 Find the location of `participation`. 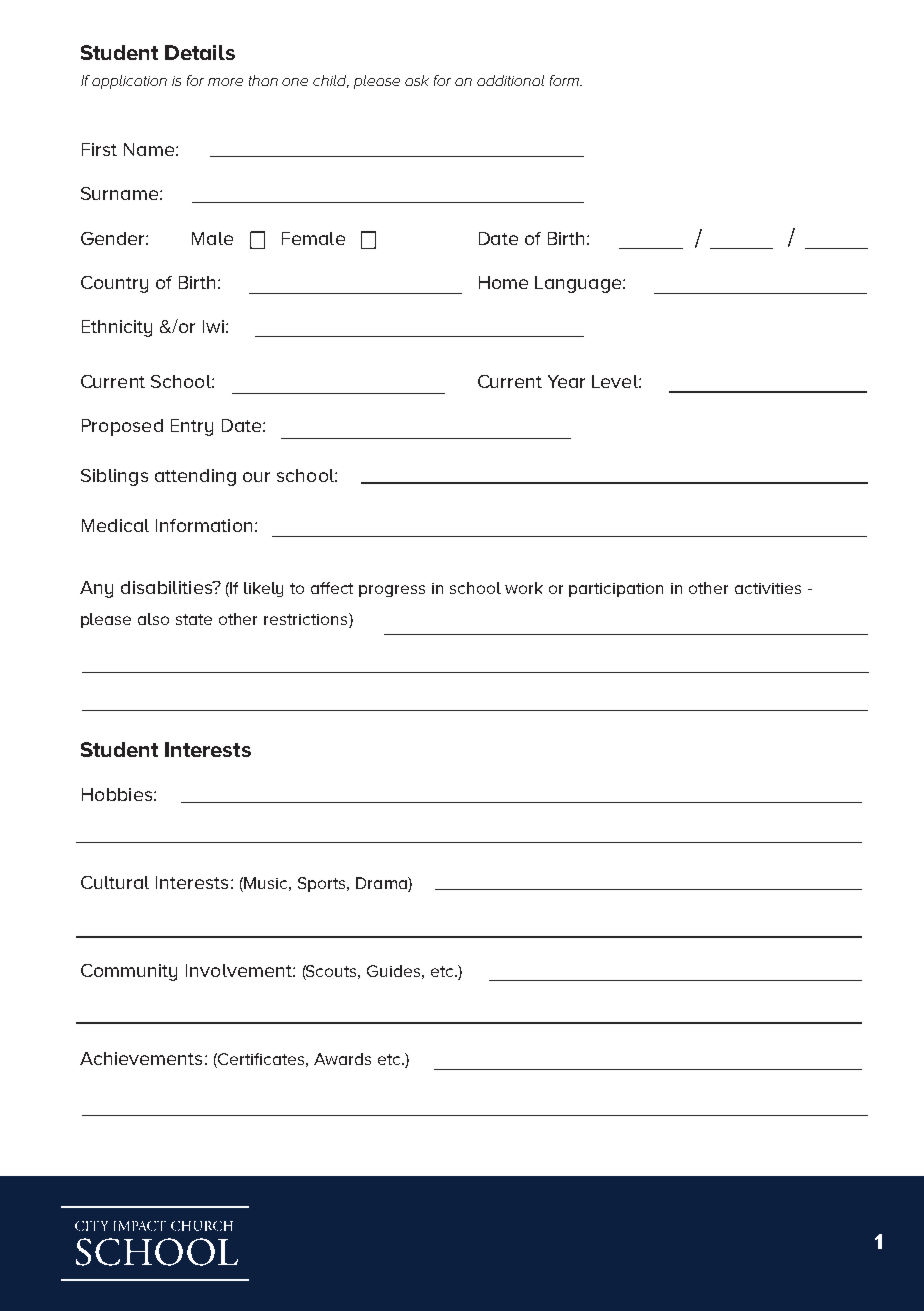

participation is located at coordinates (616, 590).
